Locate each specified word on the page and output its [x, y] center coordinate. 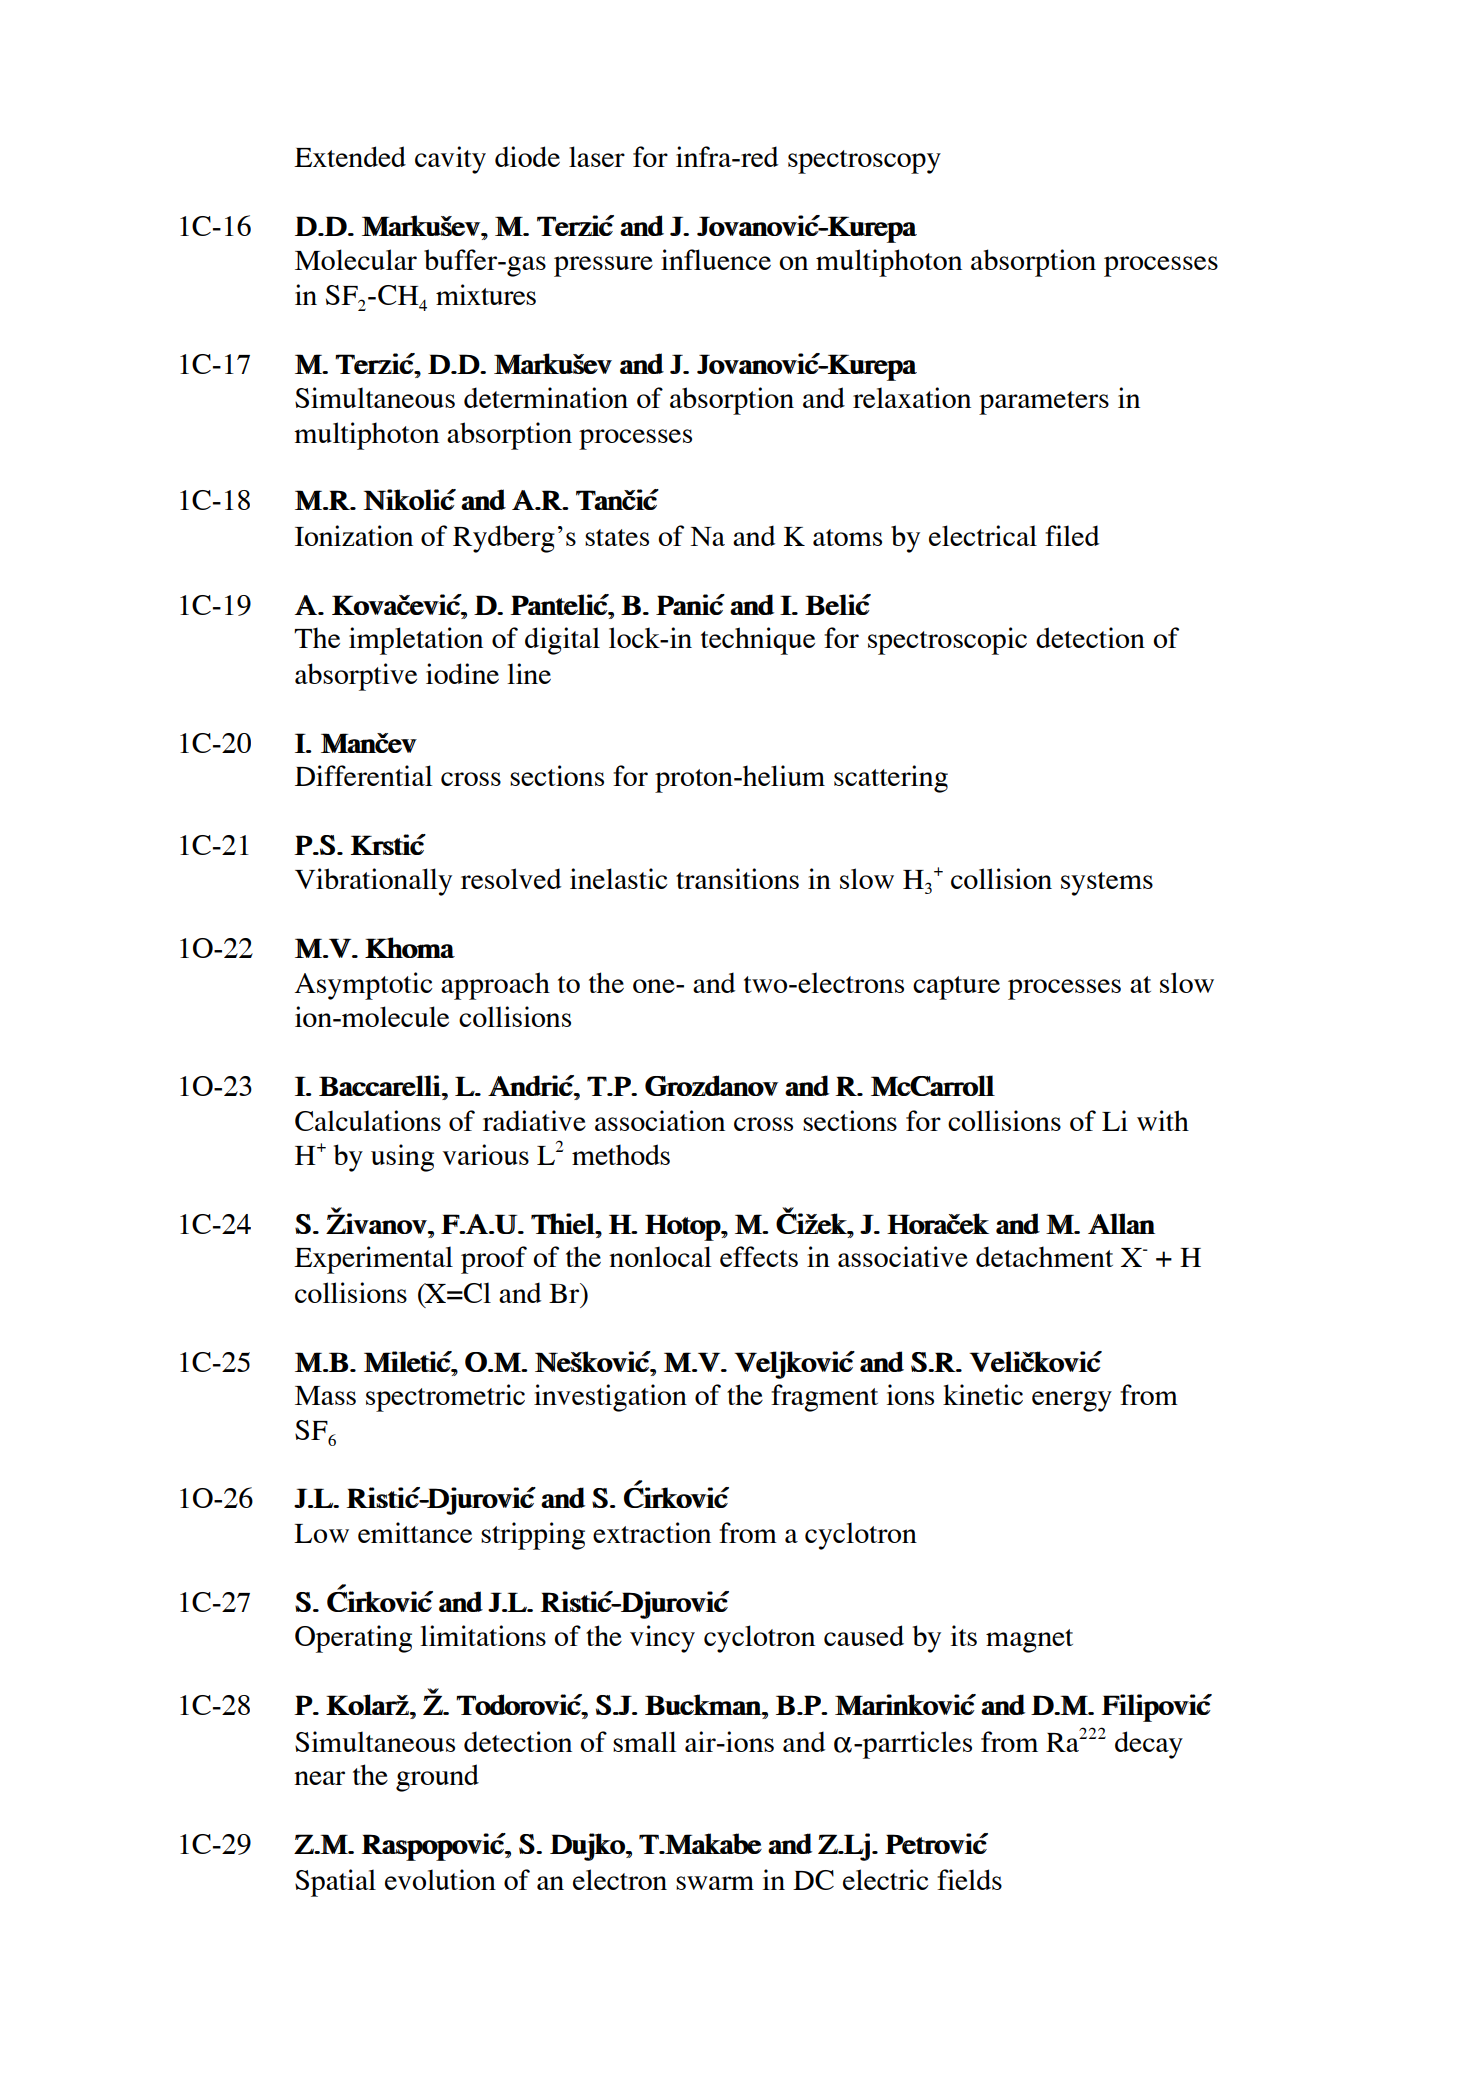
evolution [440, 1879]
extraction [652, 1532]
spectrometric [445, 1398]
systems [1107, 884]
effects [759, 1256]
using [402, 1158]
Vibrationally [373, 882]
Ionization [354, 535]
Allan [1121, 1223]
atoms [847, 537]
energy [1072, 1401]
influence [716, 259]
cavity [450, 160]
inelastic [619, 878]
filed [1072, 535]
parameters [1044, 403]
